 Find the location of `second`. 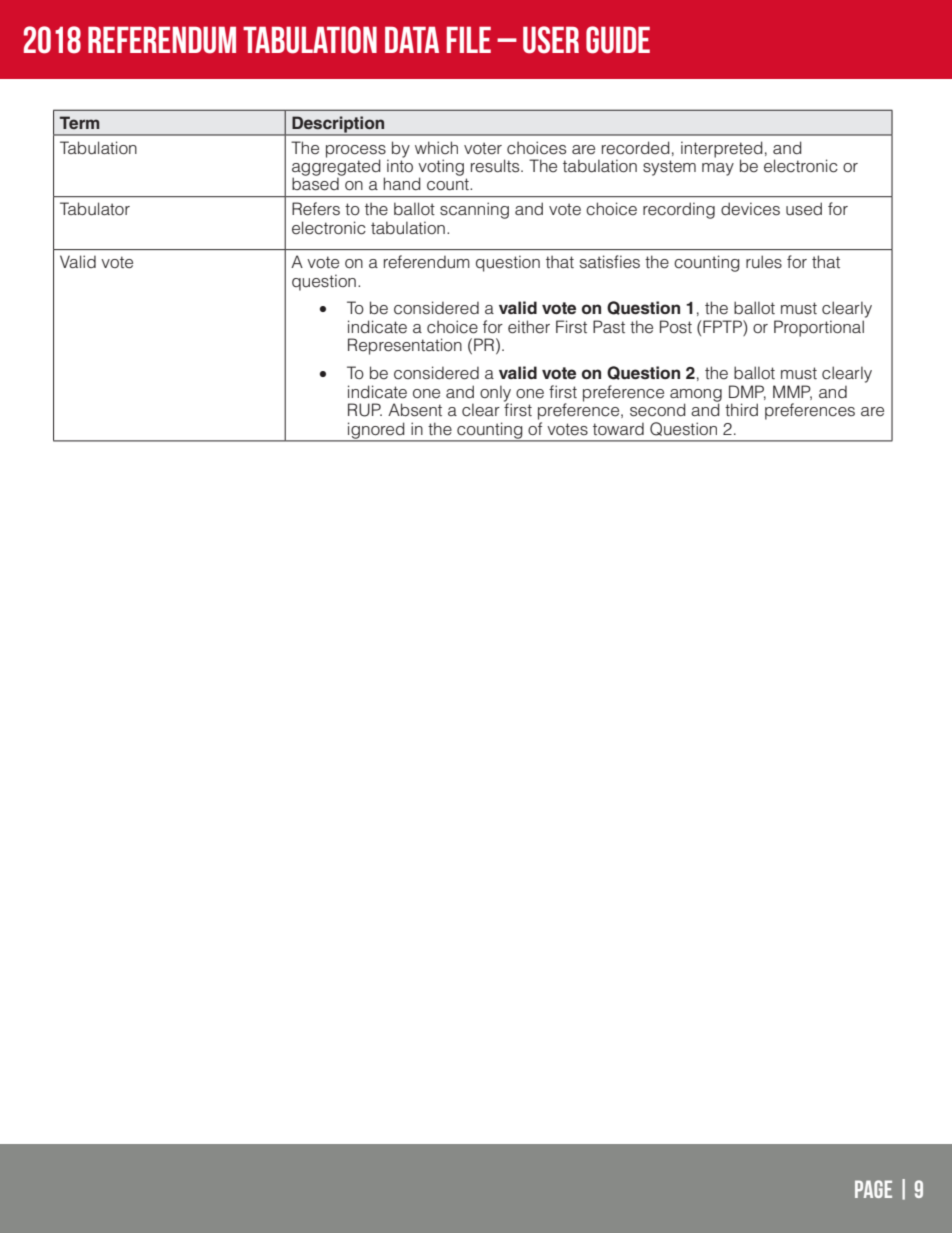

second is located at coordinates (658, 410).
